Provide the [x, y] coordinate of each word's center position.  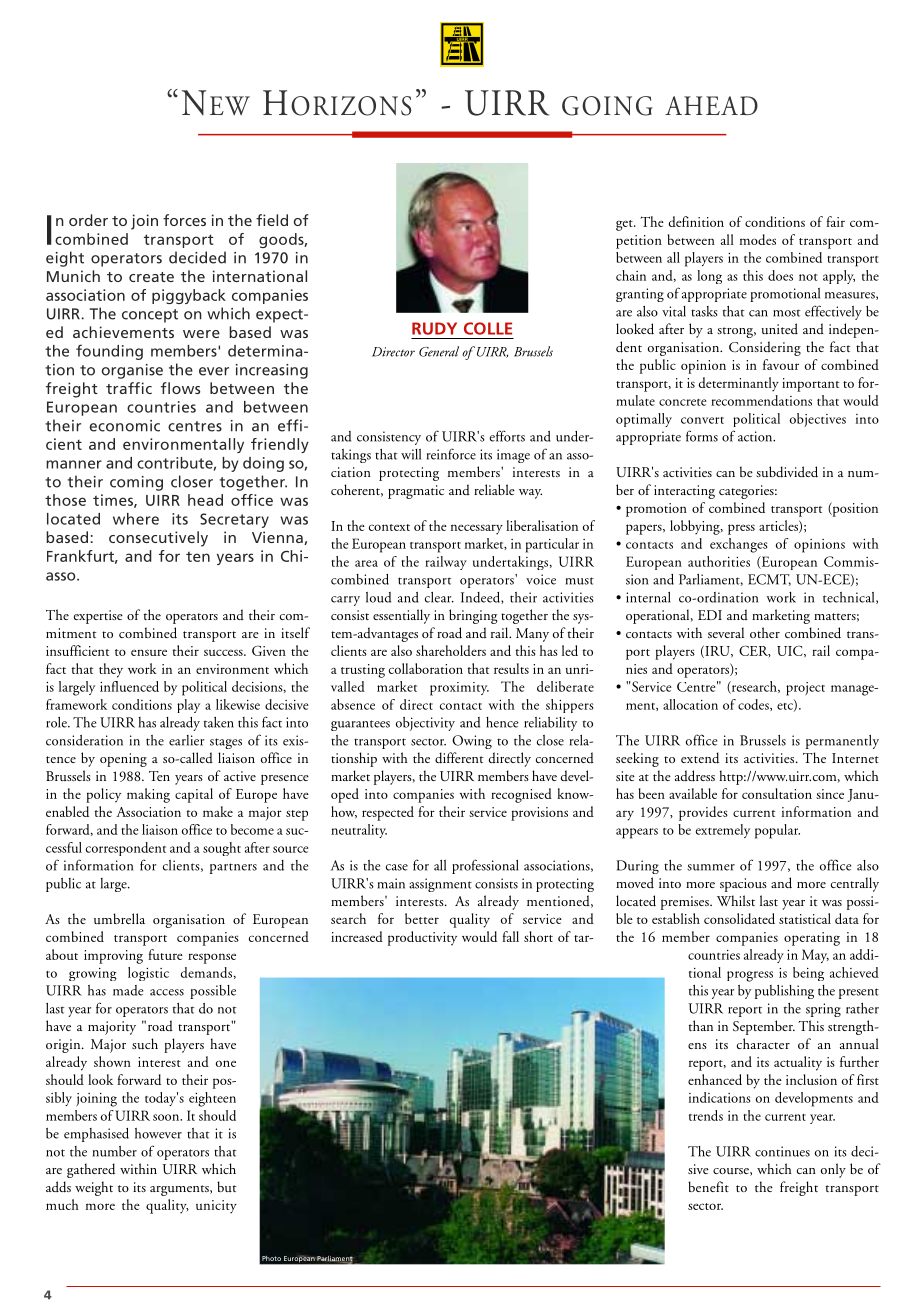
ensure [149, 652]
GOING [607, 106]
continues [782, 1151]
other [765, 632]
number [115, 1151]
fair [835, 221]
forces [184, 220]
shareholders [451, 650]
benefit [708, 1186]
